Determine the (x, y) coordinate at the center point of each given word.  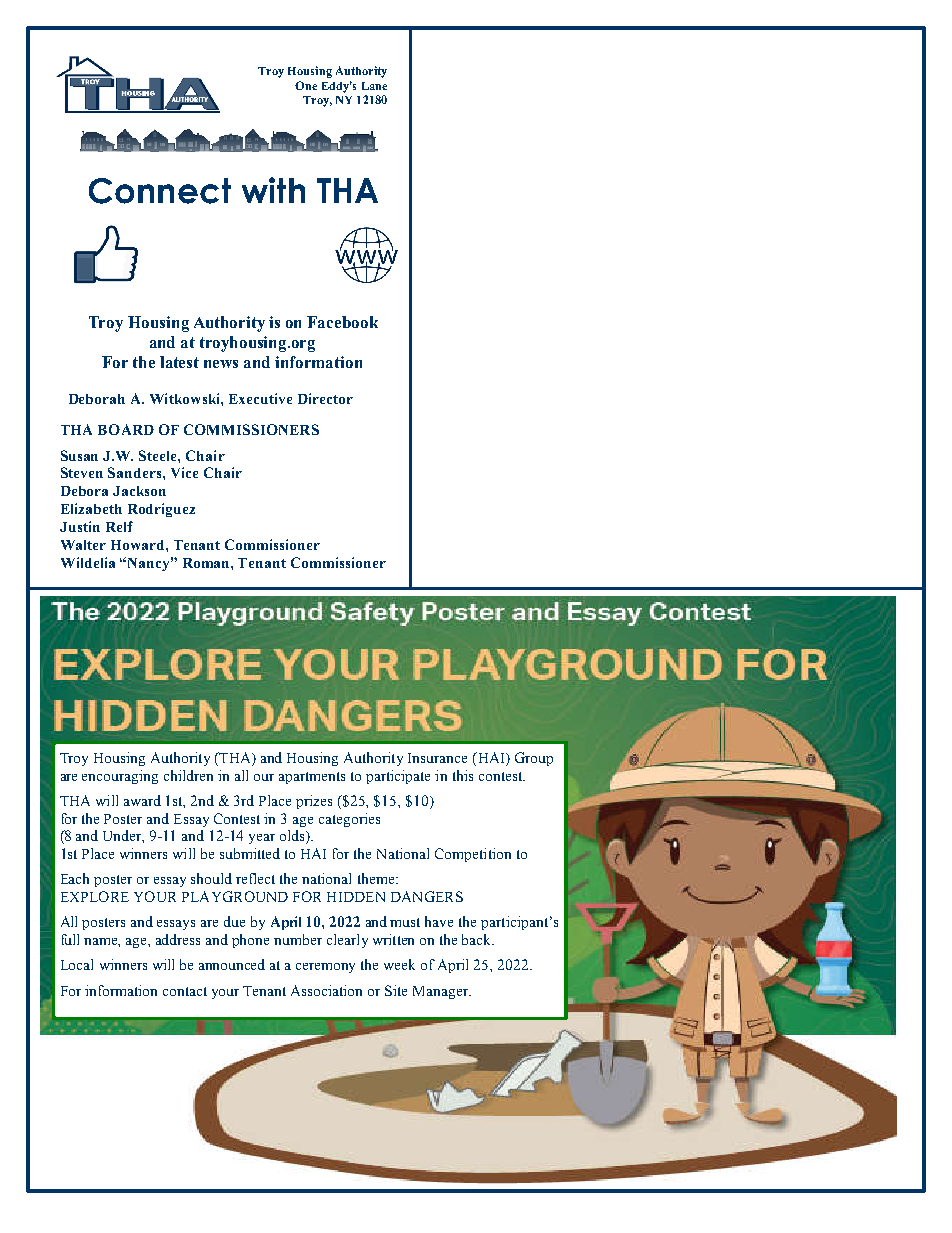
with (273, 190)
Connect (160, 191)
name (102, 942)
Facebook (342, 322)
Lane (374, 86)
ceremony (325, 968)
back (478, 939)
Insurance (437, 758)
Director (325, 398)
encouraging (120, 777)
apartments (312, 778)
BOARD (126, 429)
